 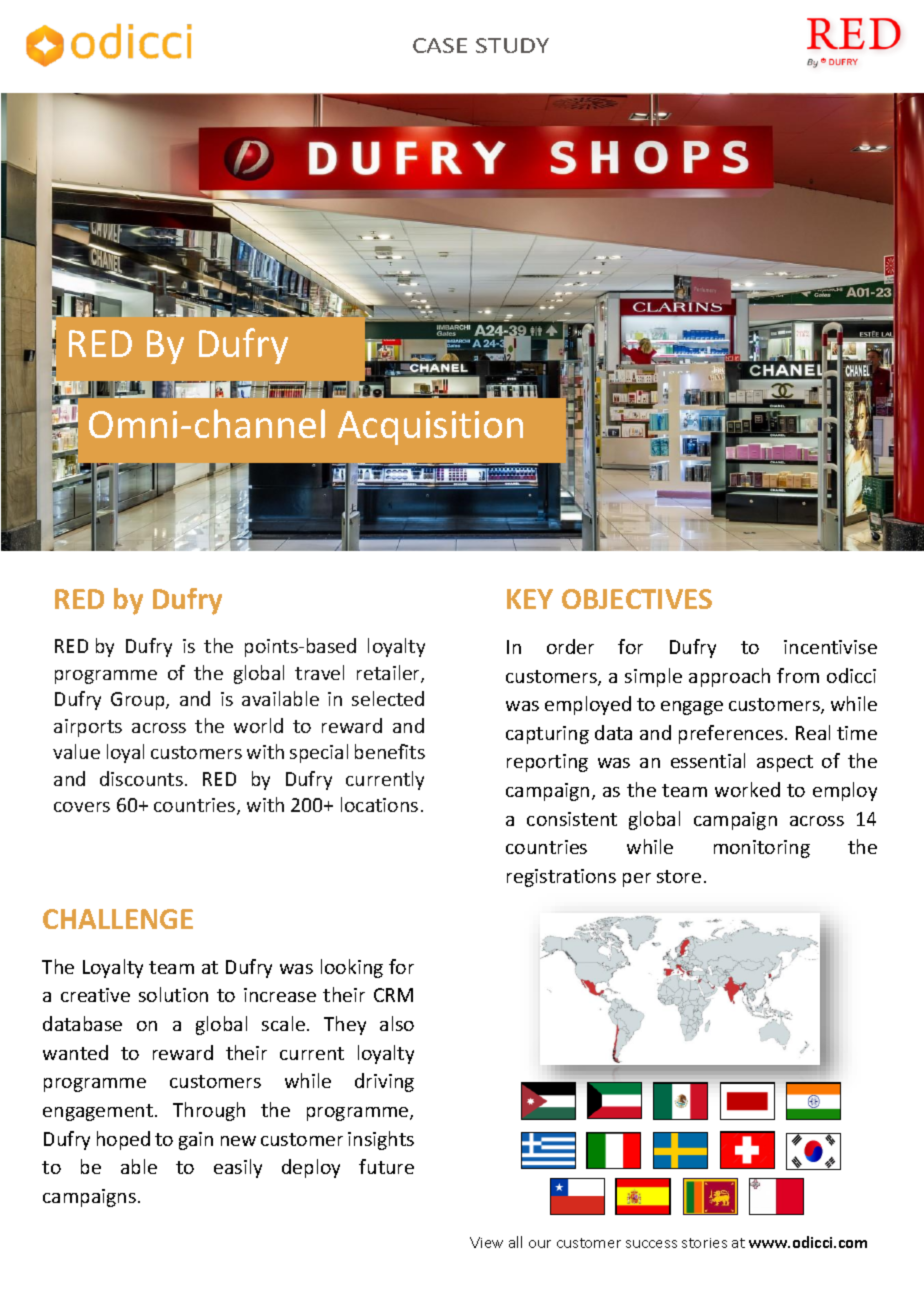 I want to click on KEY, so click(x=530, y=599).
